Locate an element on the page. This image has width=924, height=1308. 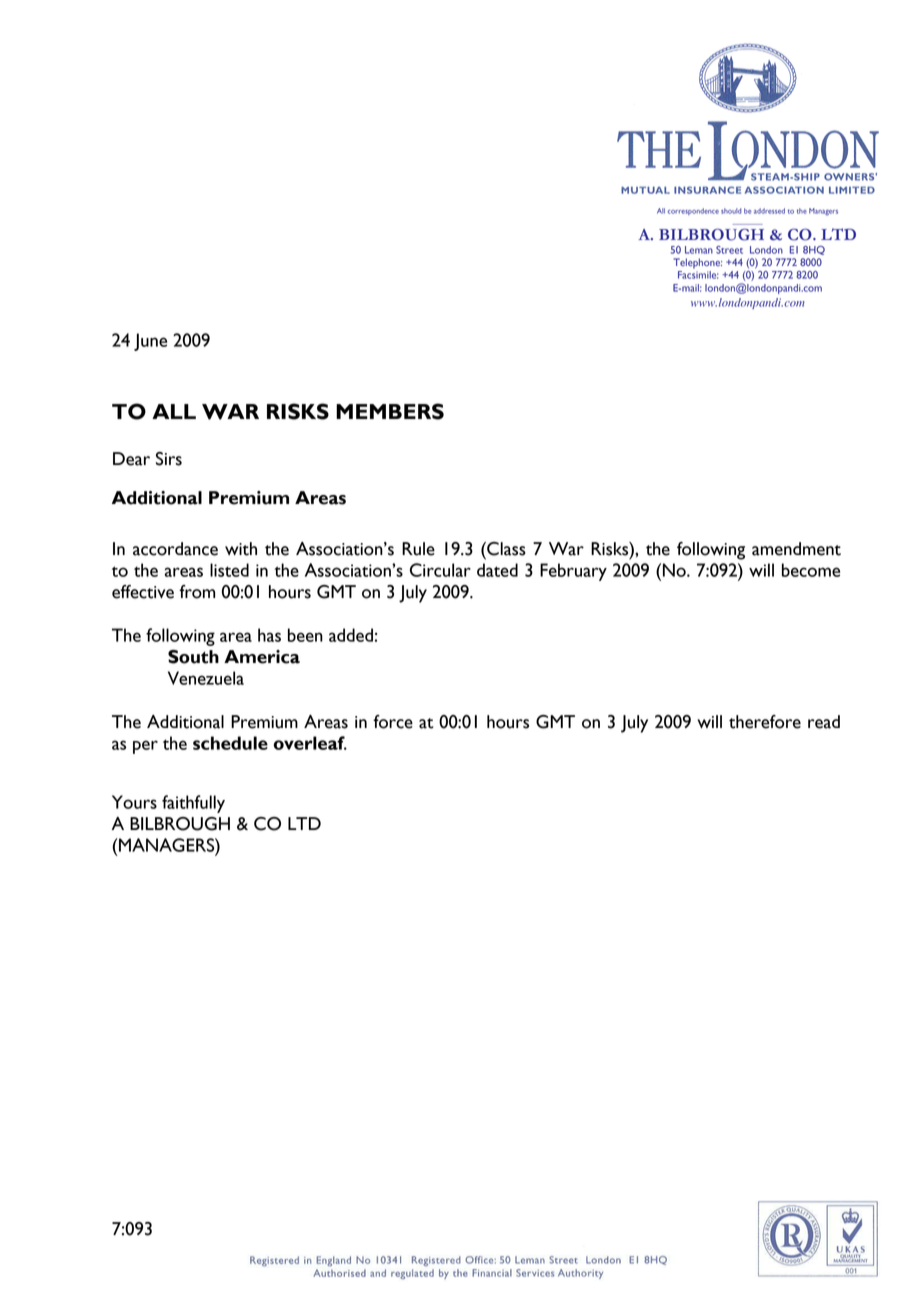
should is located at coordinates (731, 211).
